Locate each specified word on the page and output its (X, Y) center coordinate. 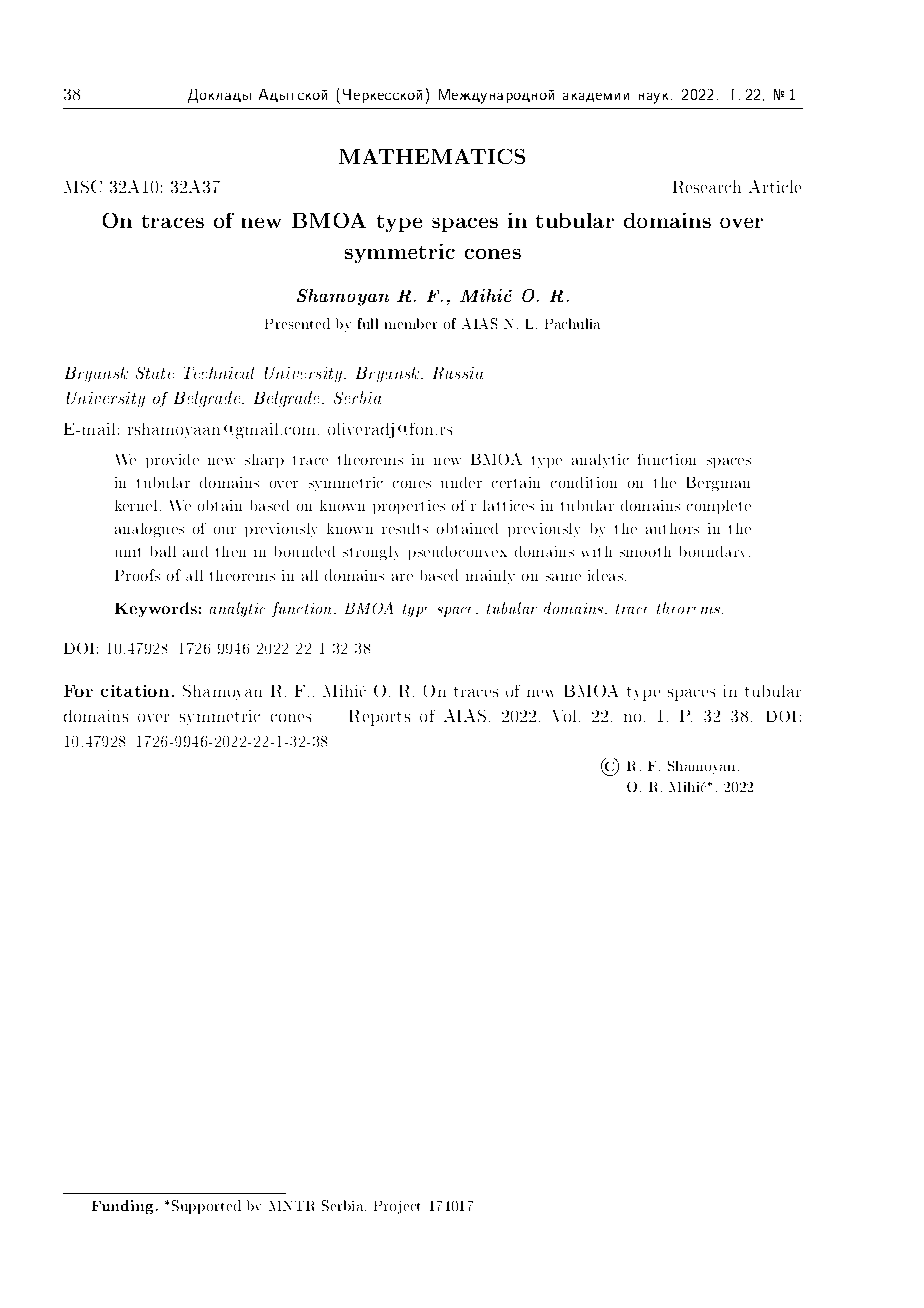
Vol (564, 716)
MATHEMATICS (432, 156)
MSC (83, 186)
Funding (124, 1207)
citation (135, 691)
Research (707, 186)
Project (397, 1207)
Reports (380, 718)
